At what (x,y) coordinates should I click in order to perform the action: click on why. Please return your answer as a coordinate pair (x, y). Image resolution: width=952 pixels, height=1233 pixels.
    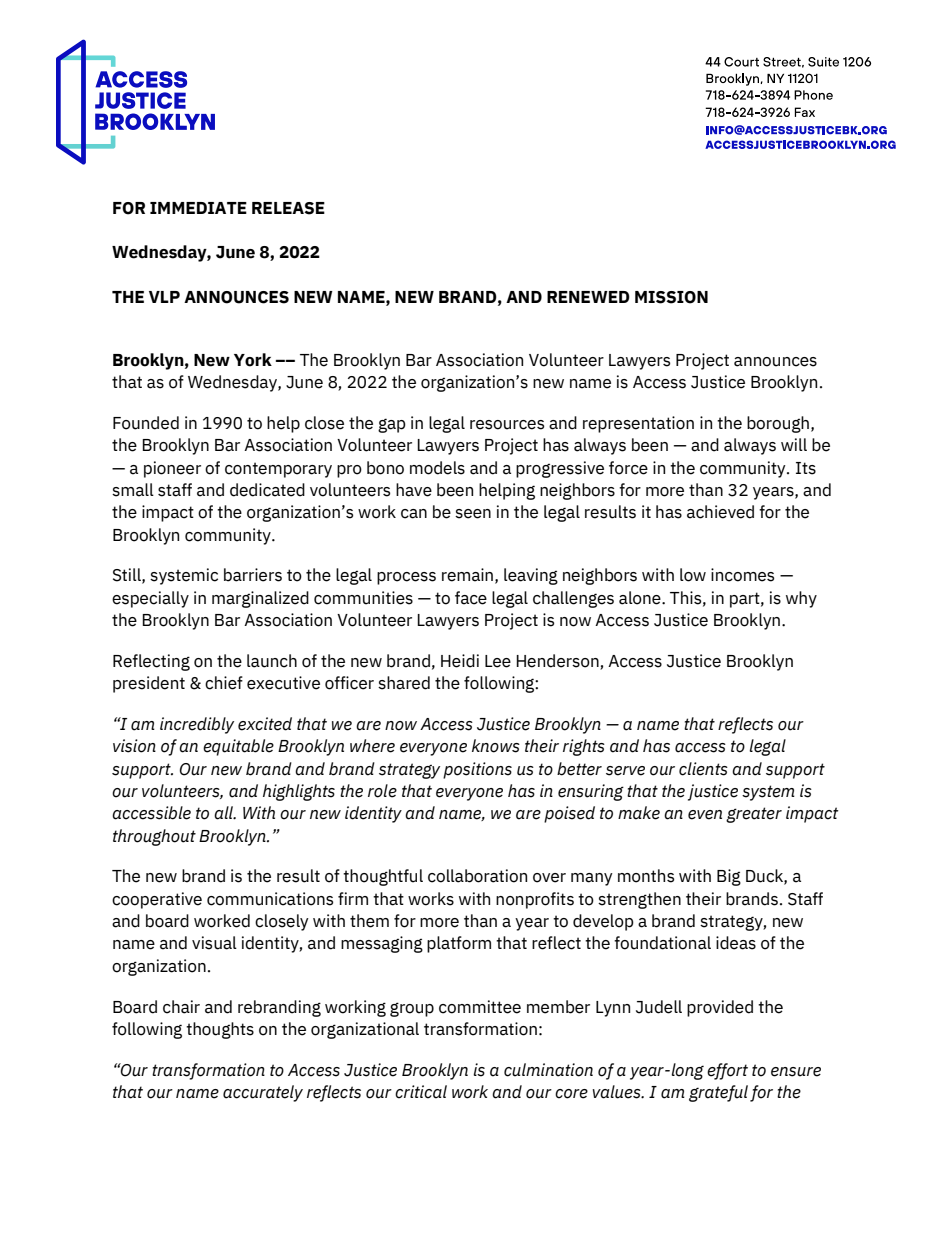
    Looking at the image, I should click on (801, 599).
